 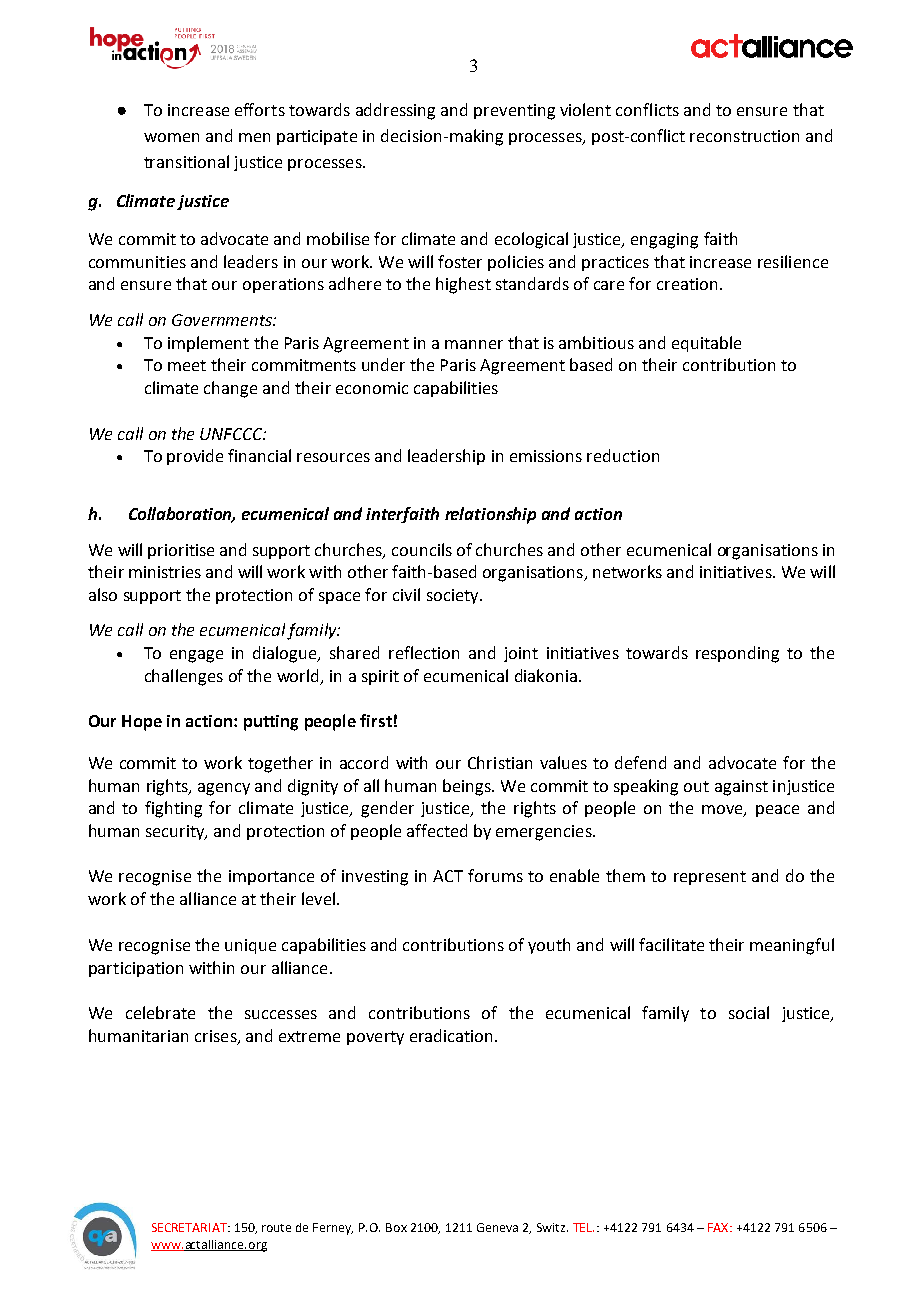 What do you see at coordinates (706, 344) in the screenshot?
I see `equitable` at bounding box center [706, 344].
